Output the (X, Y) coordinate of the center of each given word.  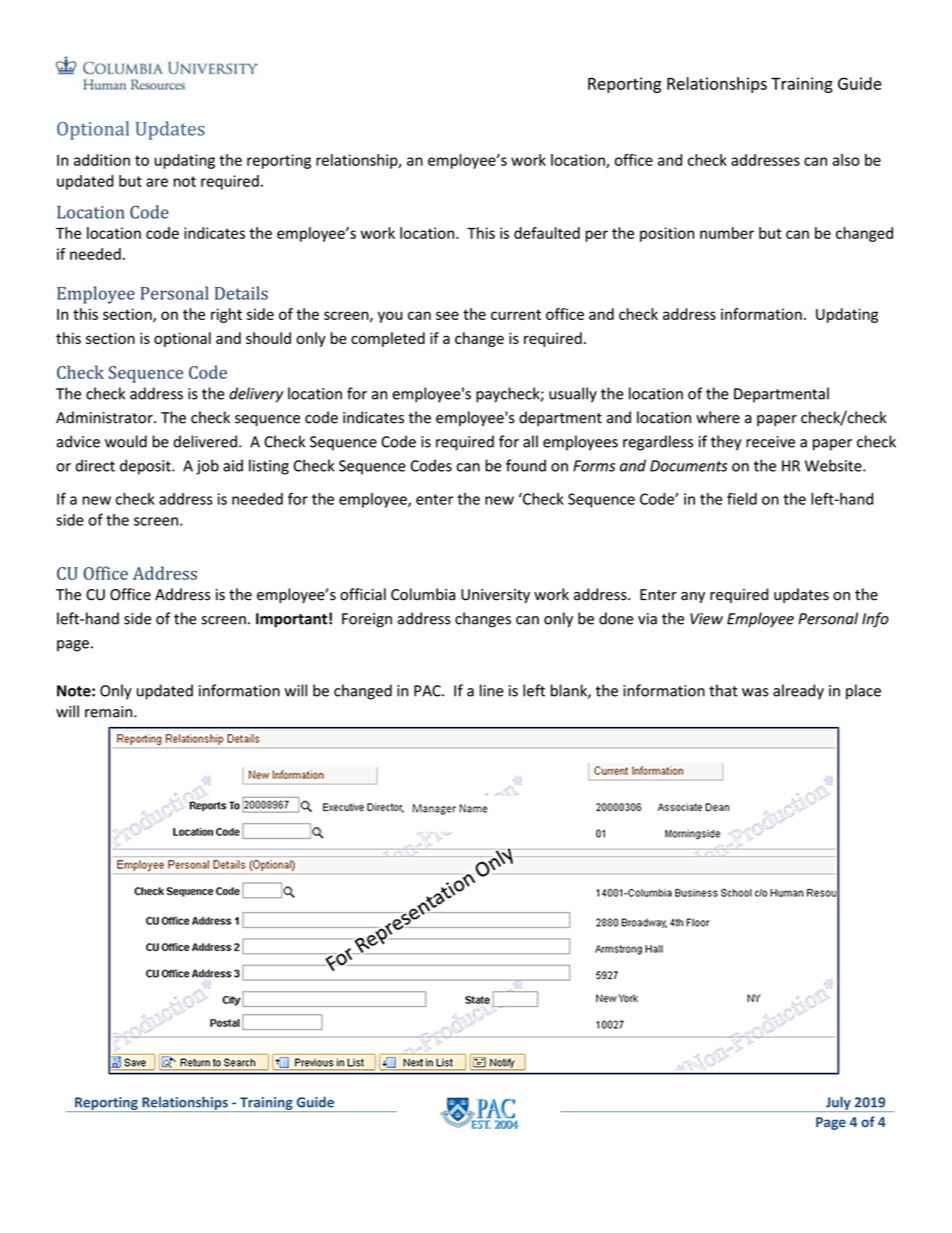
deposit (146, 467)
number (727, 233)
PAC (428, 691)
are (157, 182)
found (526, 465)
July (838, 1104)
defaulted (547, 233)
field (742, 499)
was (755, 692)
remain (110, 712)
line (492, 690)
